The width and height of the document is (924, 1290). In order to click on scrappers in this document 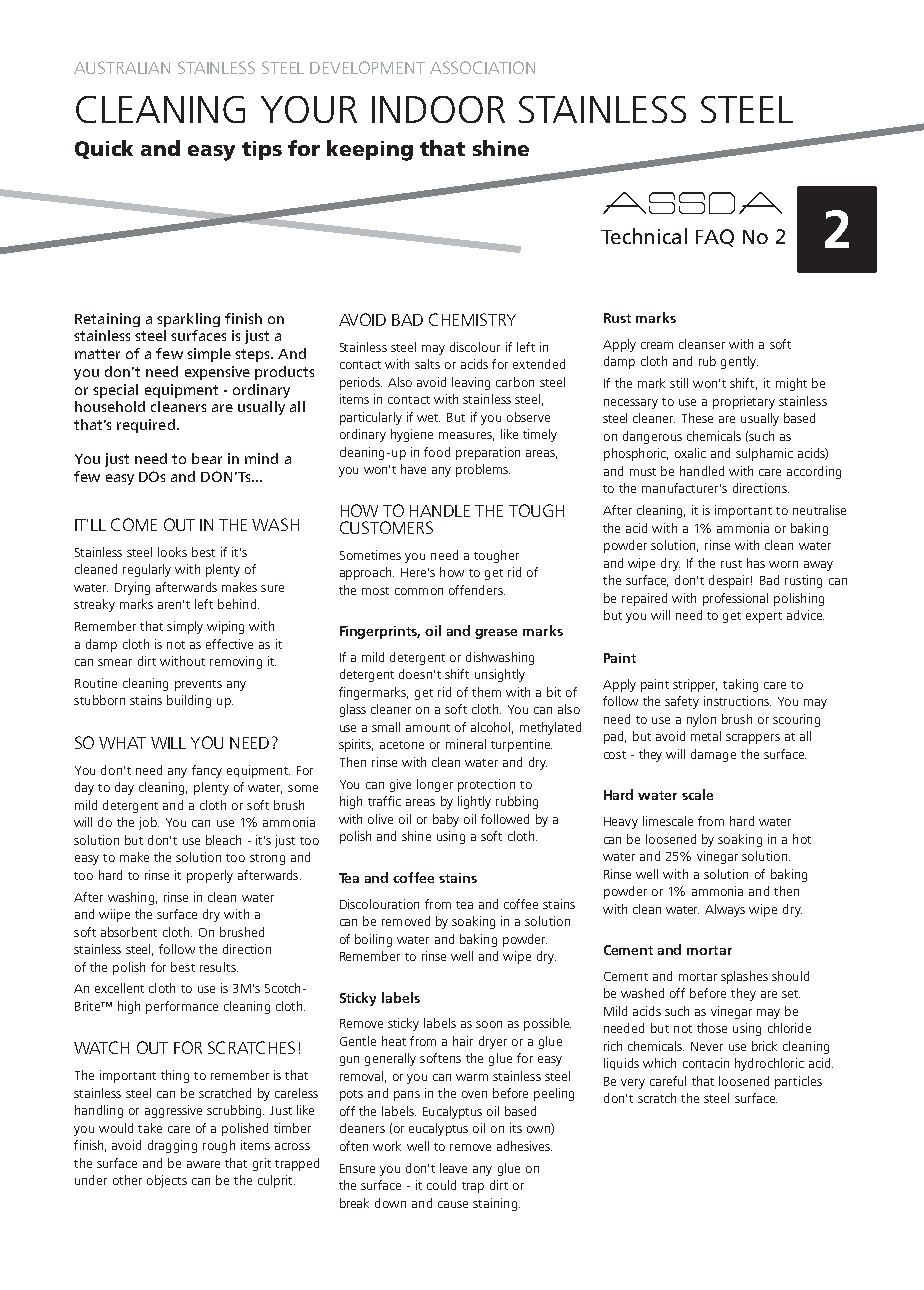, I will do `click(753, 739)`.
